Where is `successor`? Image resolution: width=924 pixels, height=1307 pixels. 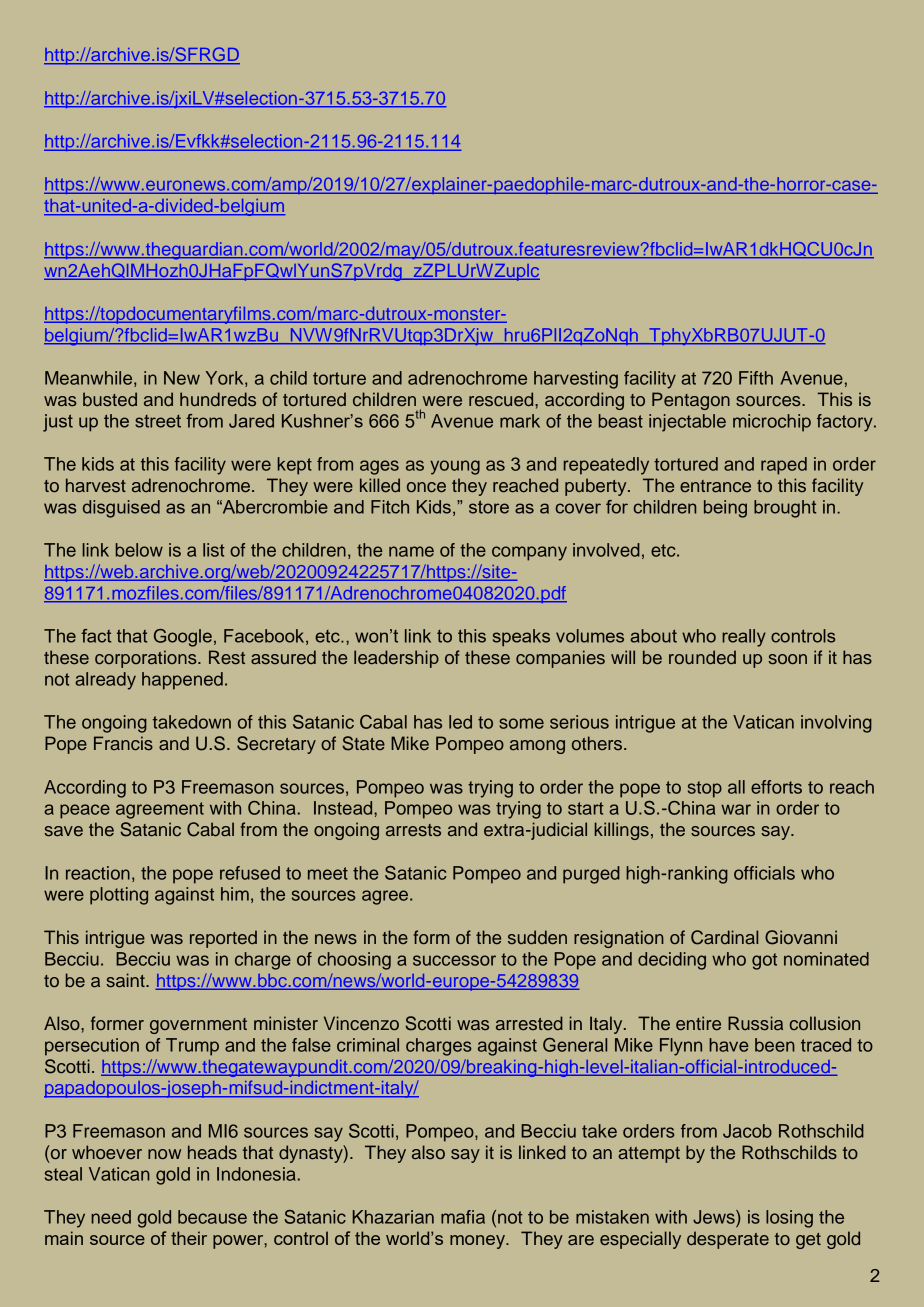
successor is located at coordinates (454, 960).
